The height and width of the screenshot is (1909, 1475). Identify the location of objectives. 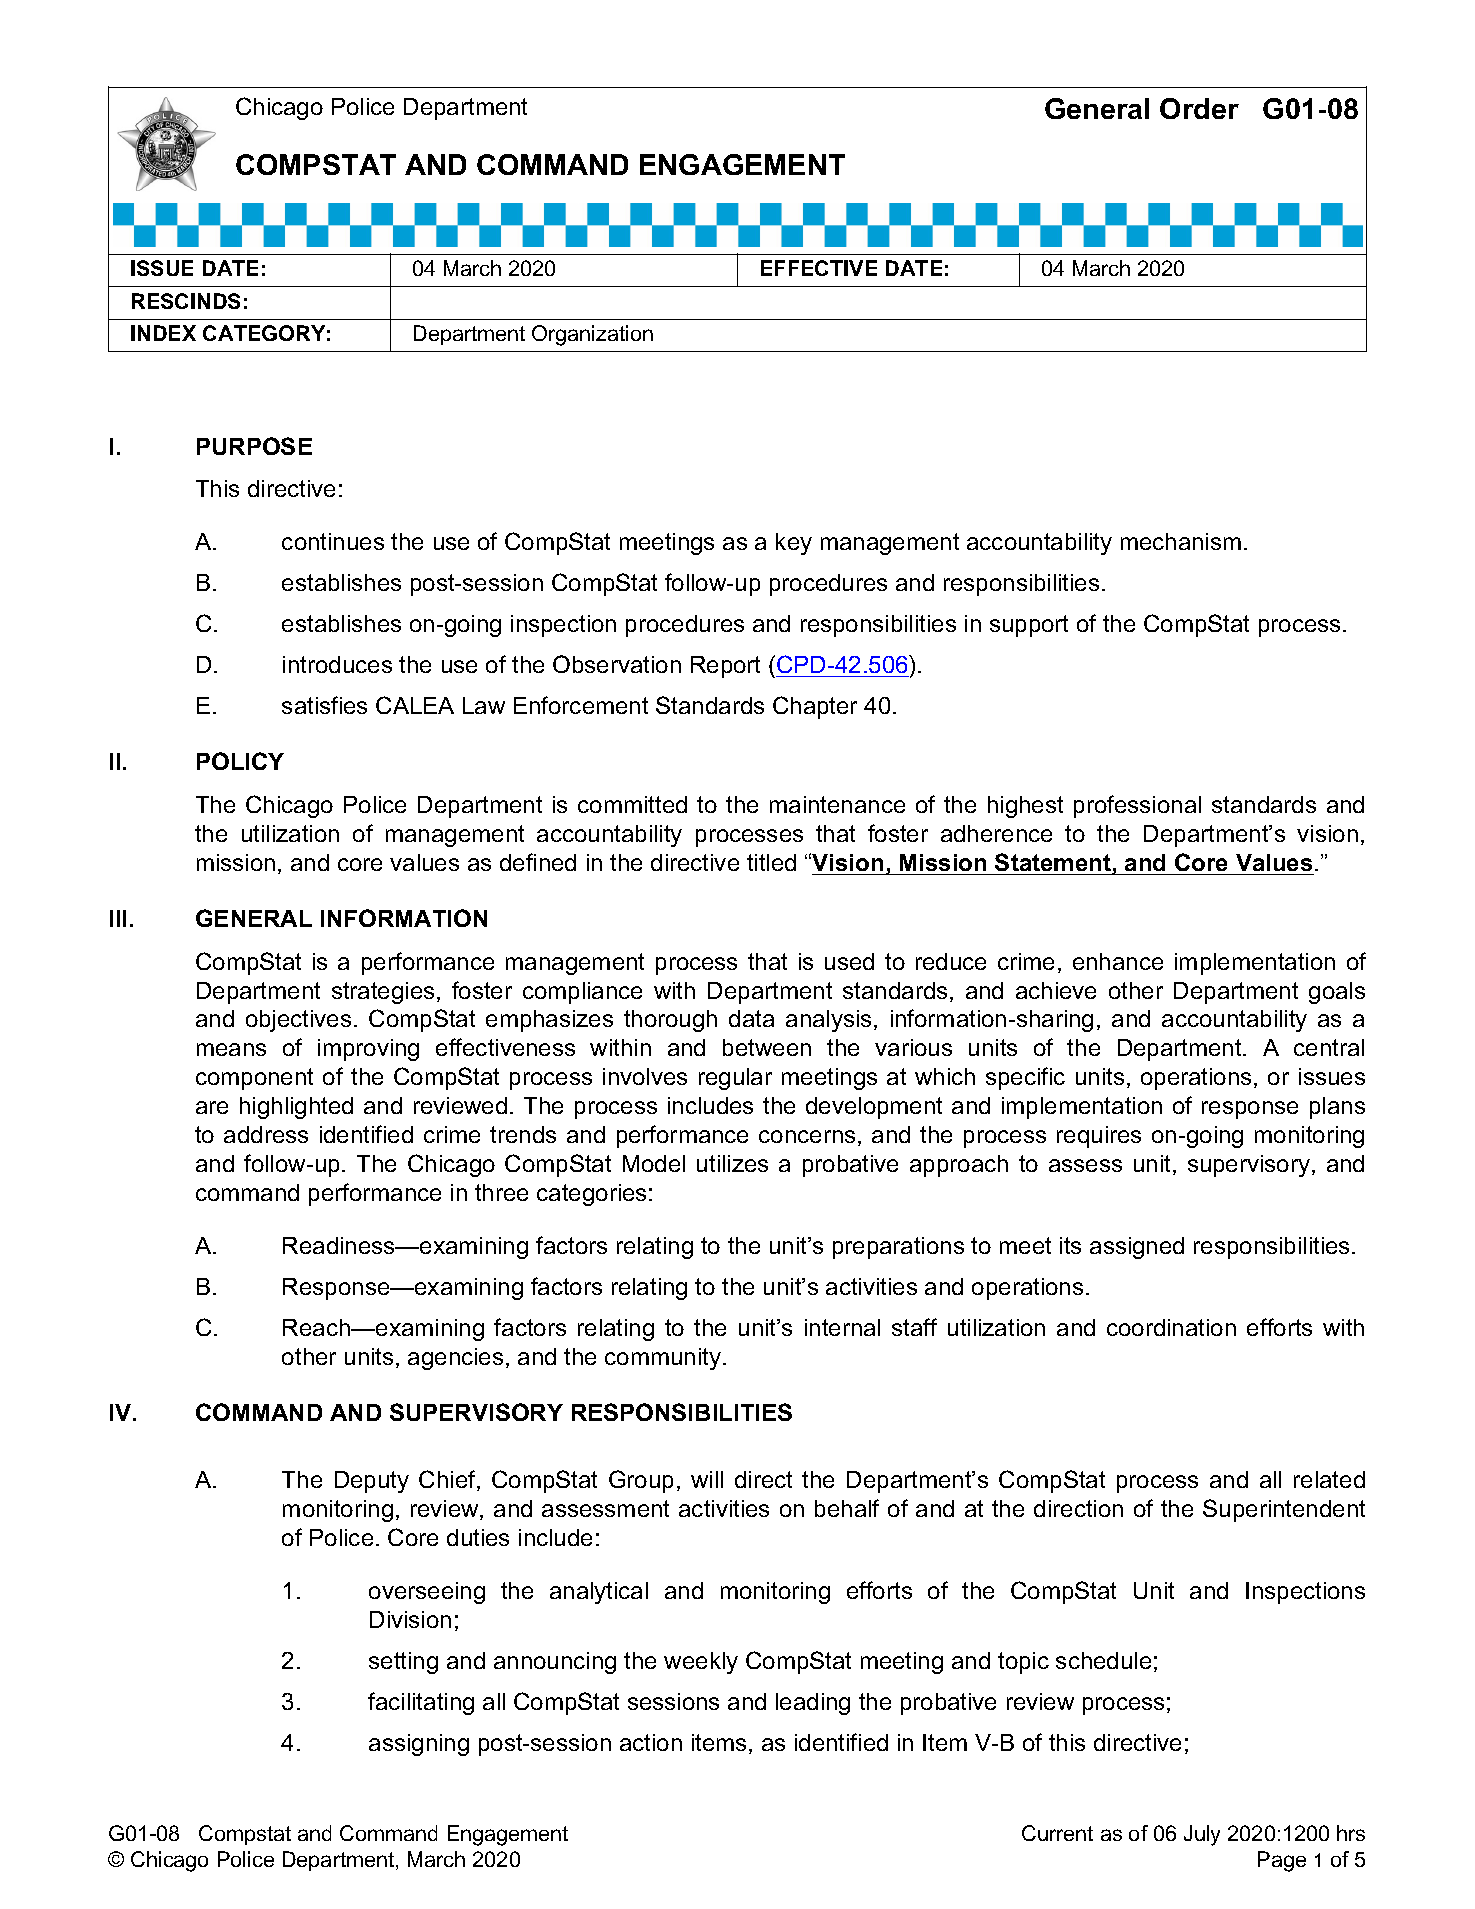
(298, 1021).
